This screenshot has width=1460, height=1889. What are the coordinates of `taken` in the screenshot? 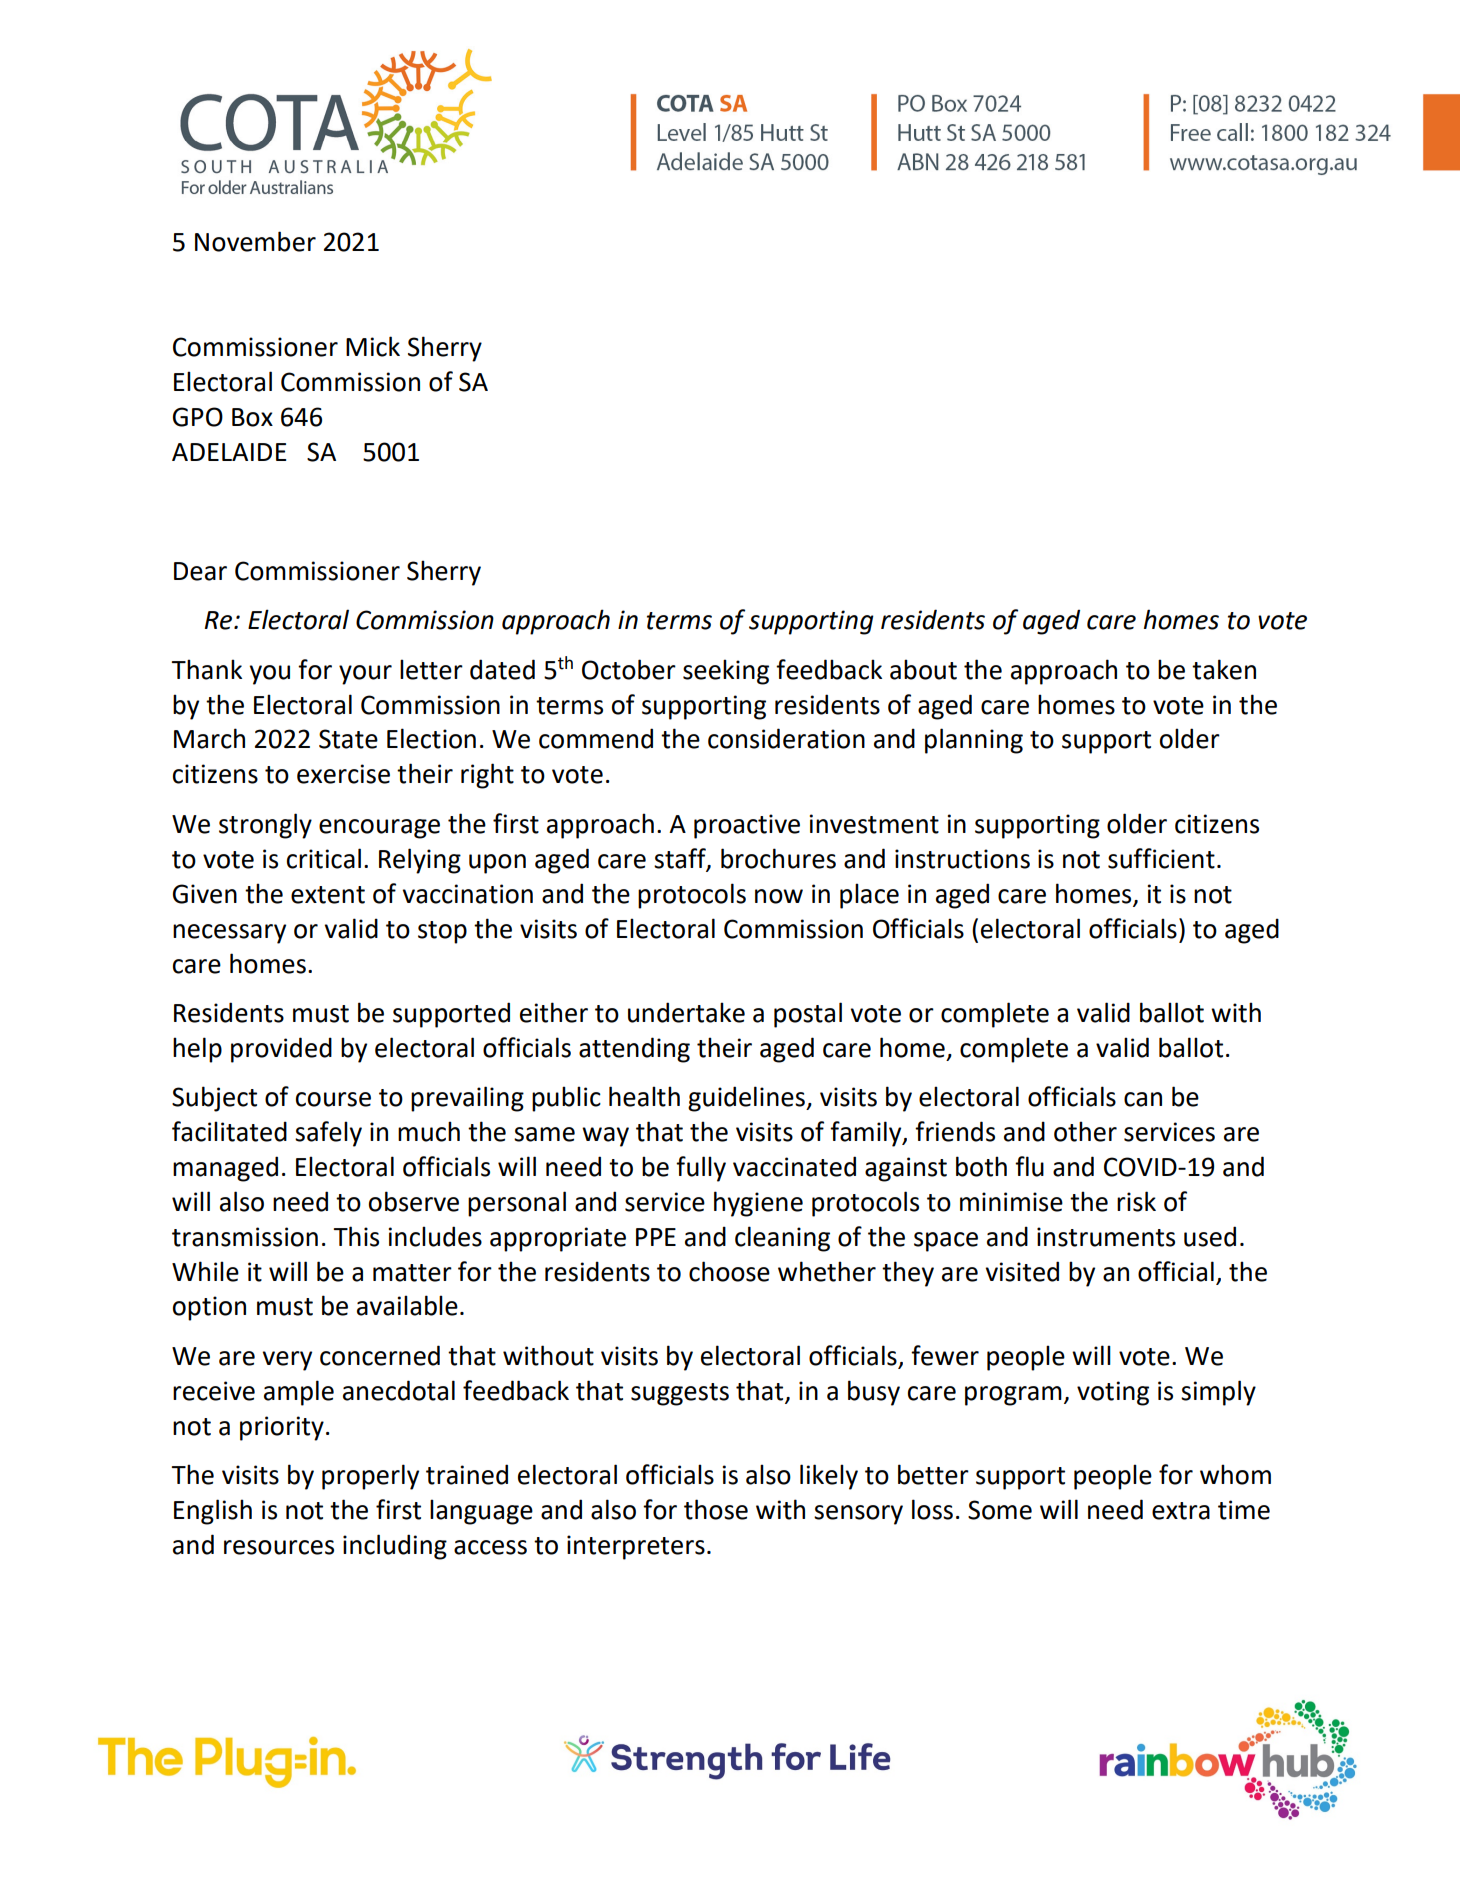 It's located at (1224, 669).
